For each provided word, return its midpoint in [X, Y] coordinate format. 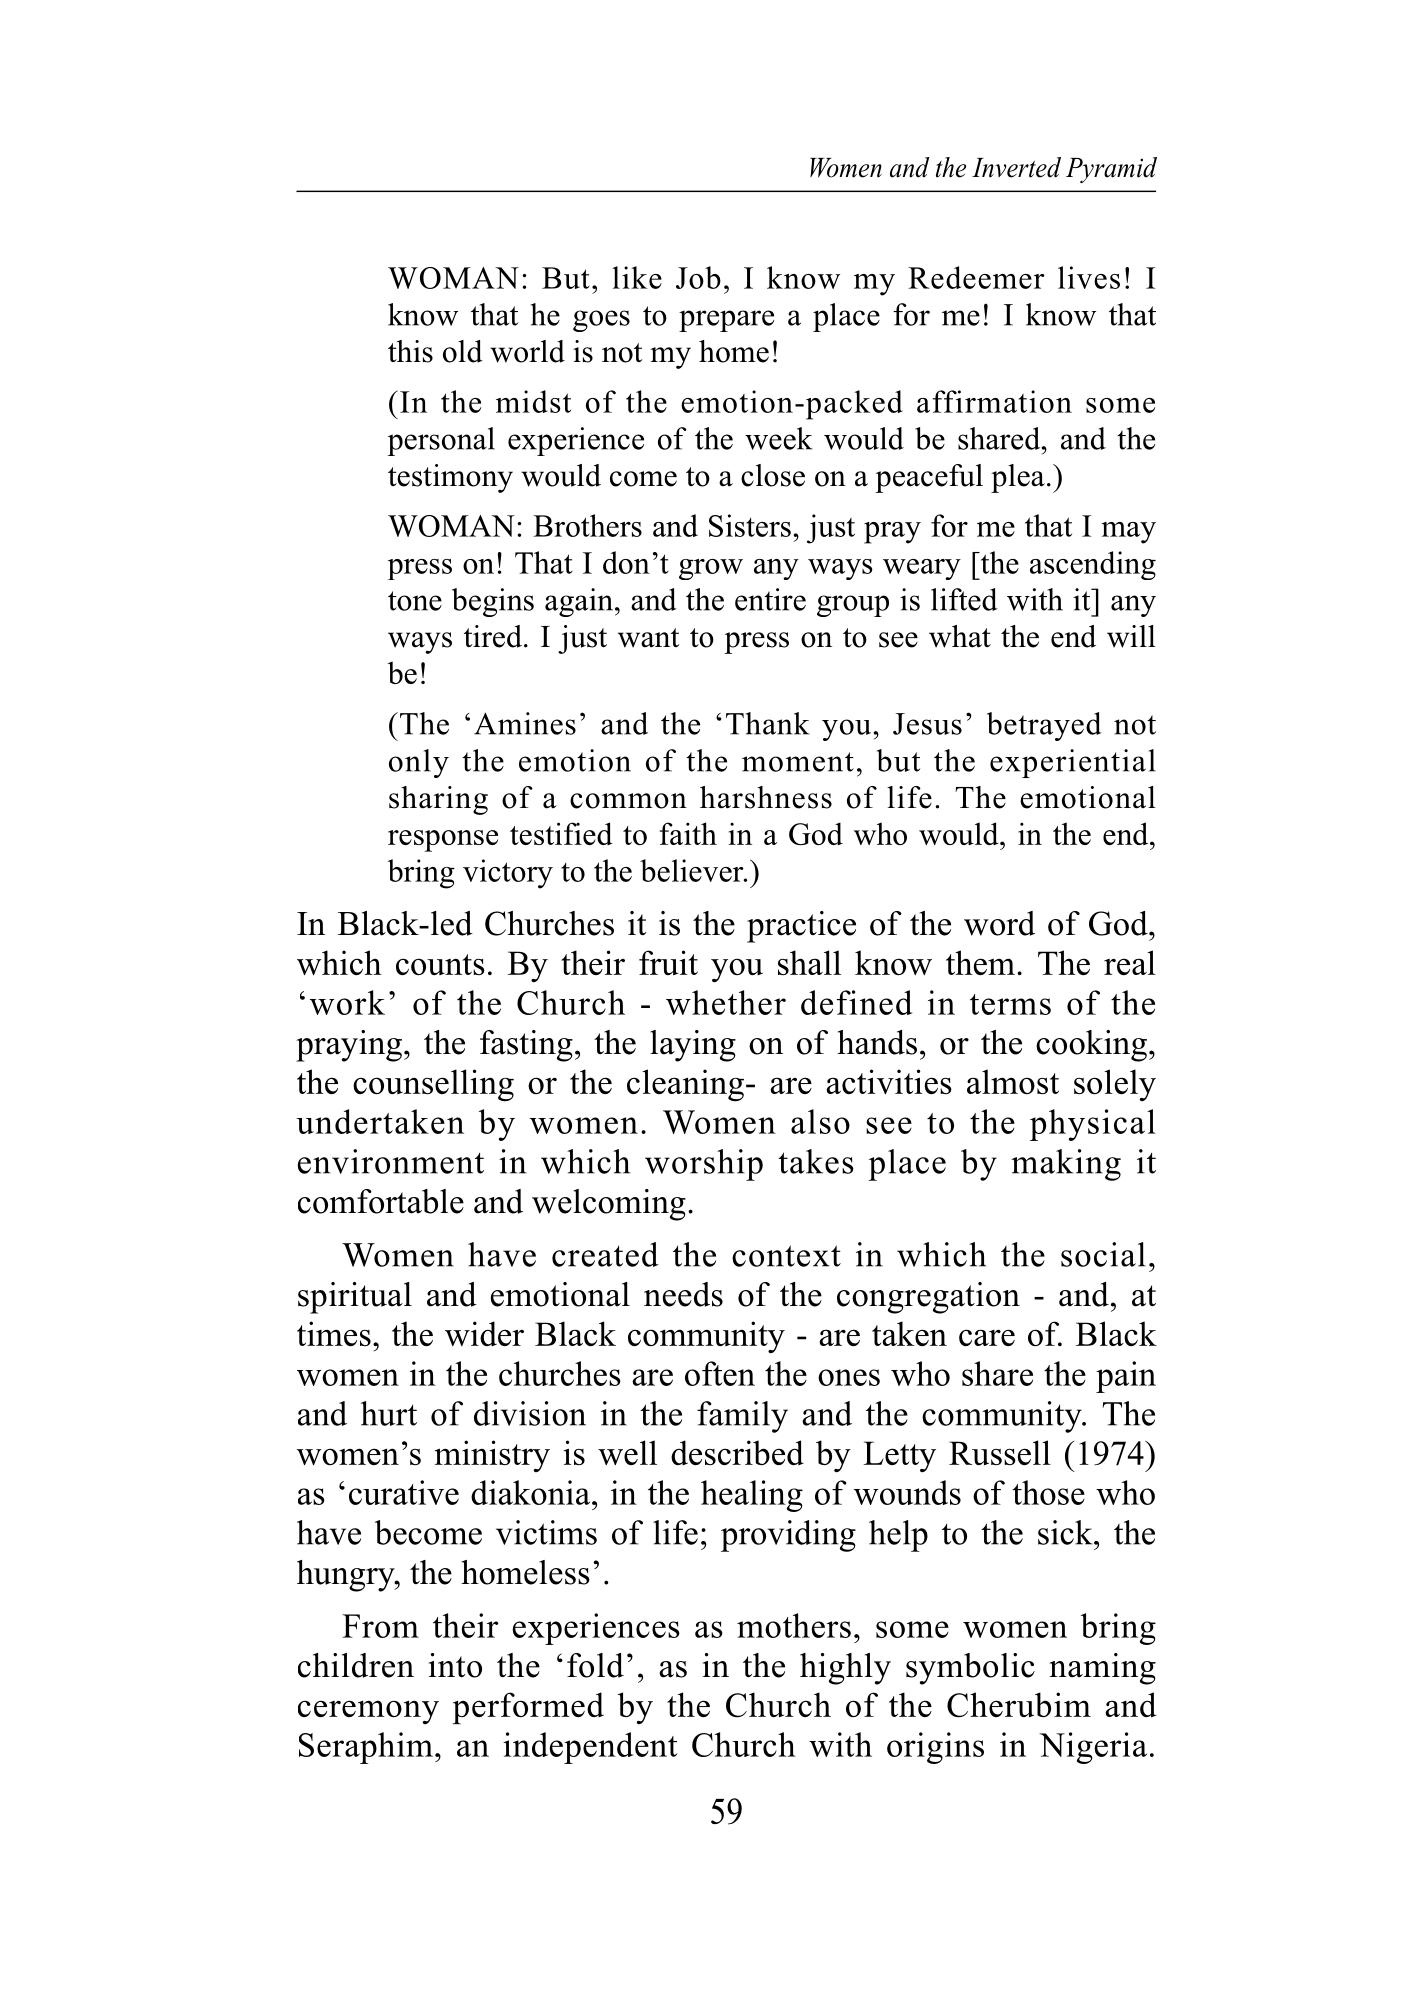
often [720, 1373]
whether [726, 1002]
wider [484, 1333]
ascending [1093, 565]
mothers [794, 1625]
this [410, 351]
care [987, 1337]
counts [440, 964]
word [999, 923]
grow [711, 569]
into [455, 1665]
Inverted [1016, 167]
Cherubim [1019, 1705]
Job [698, 277]
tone [415, 601]
